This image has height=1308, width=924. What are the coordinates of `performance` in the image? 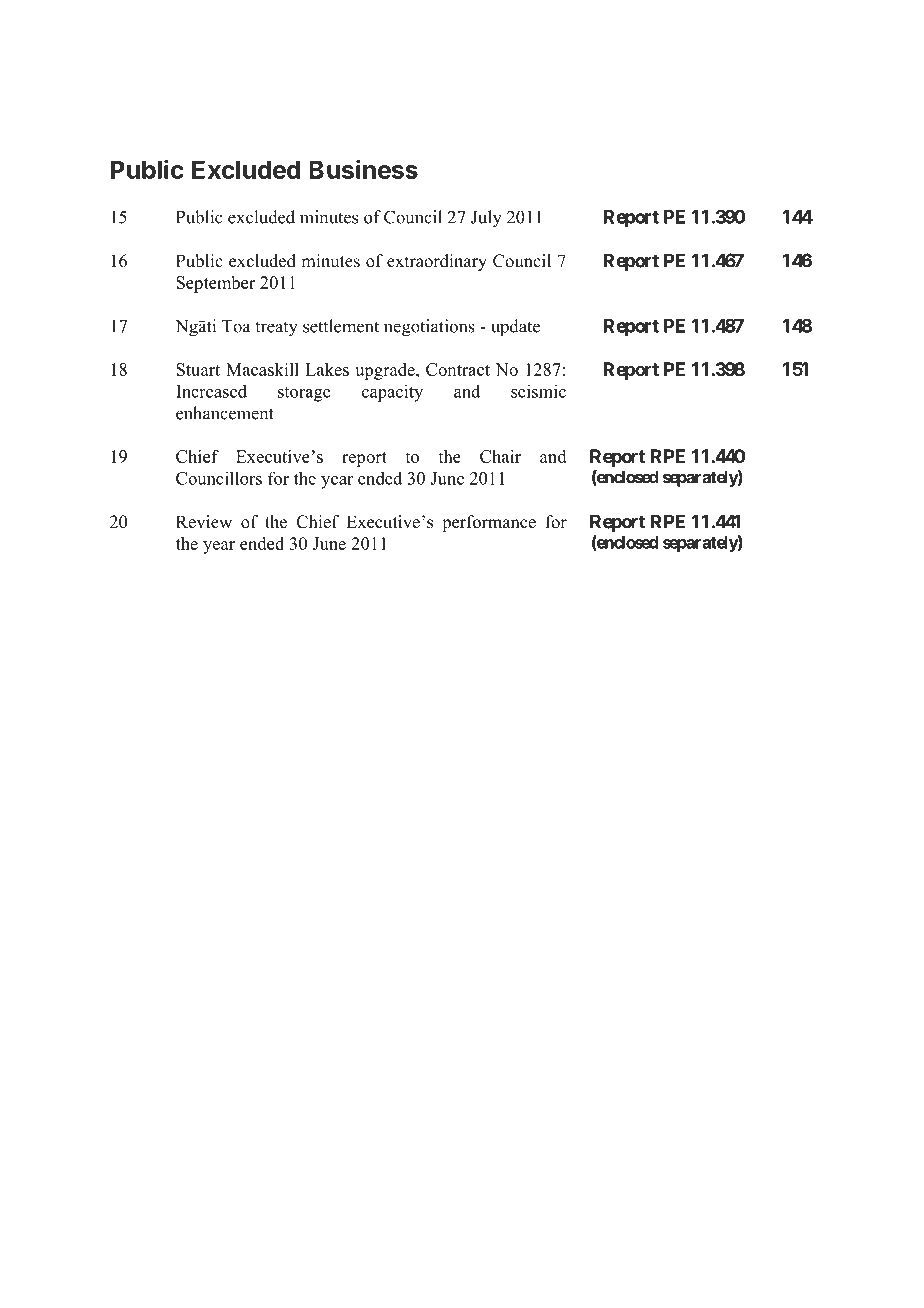 It's located at (489, 523).
